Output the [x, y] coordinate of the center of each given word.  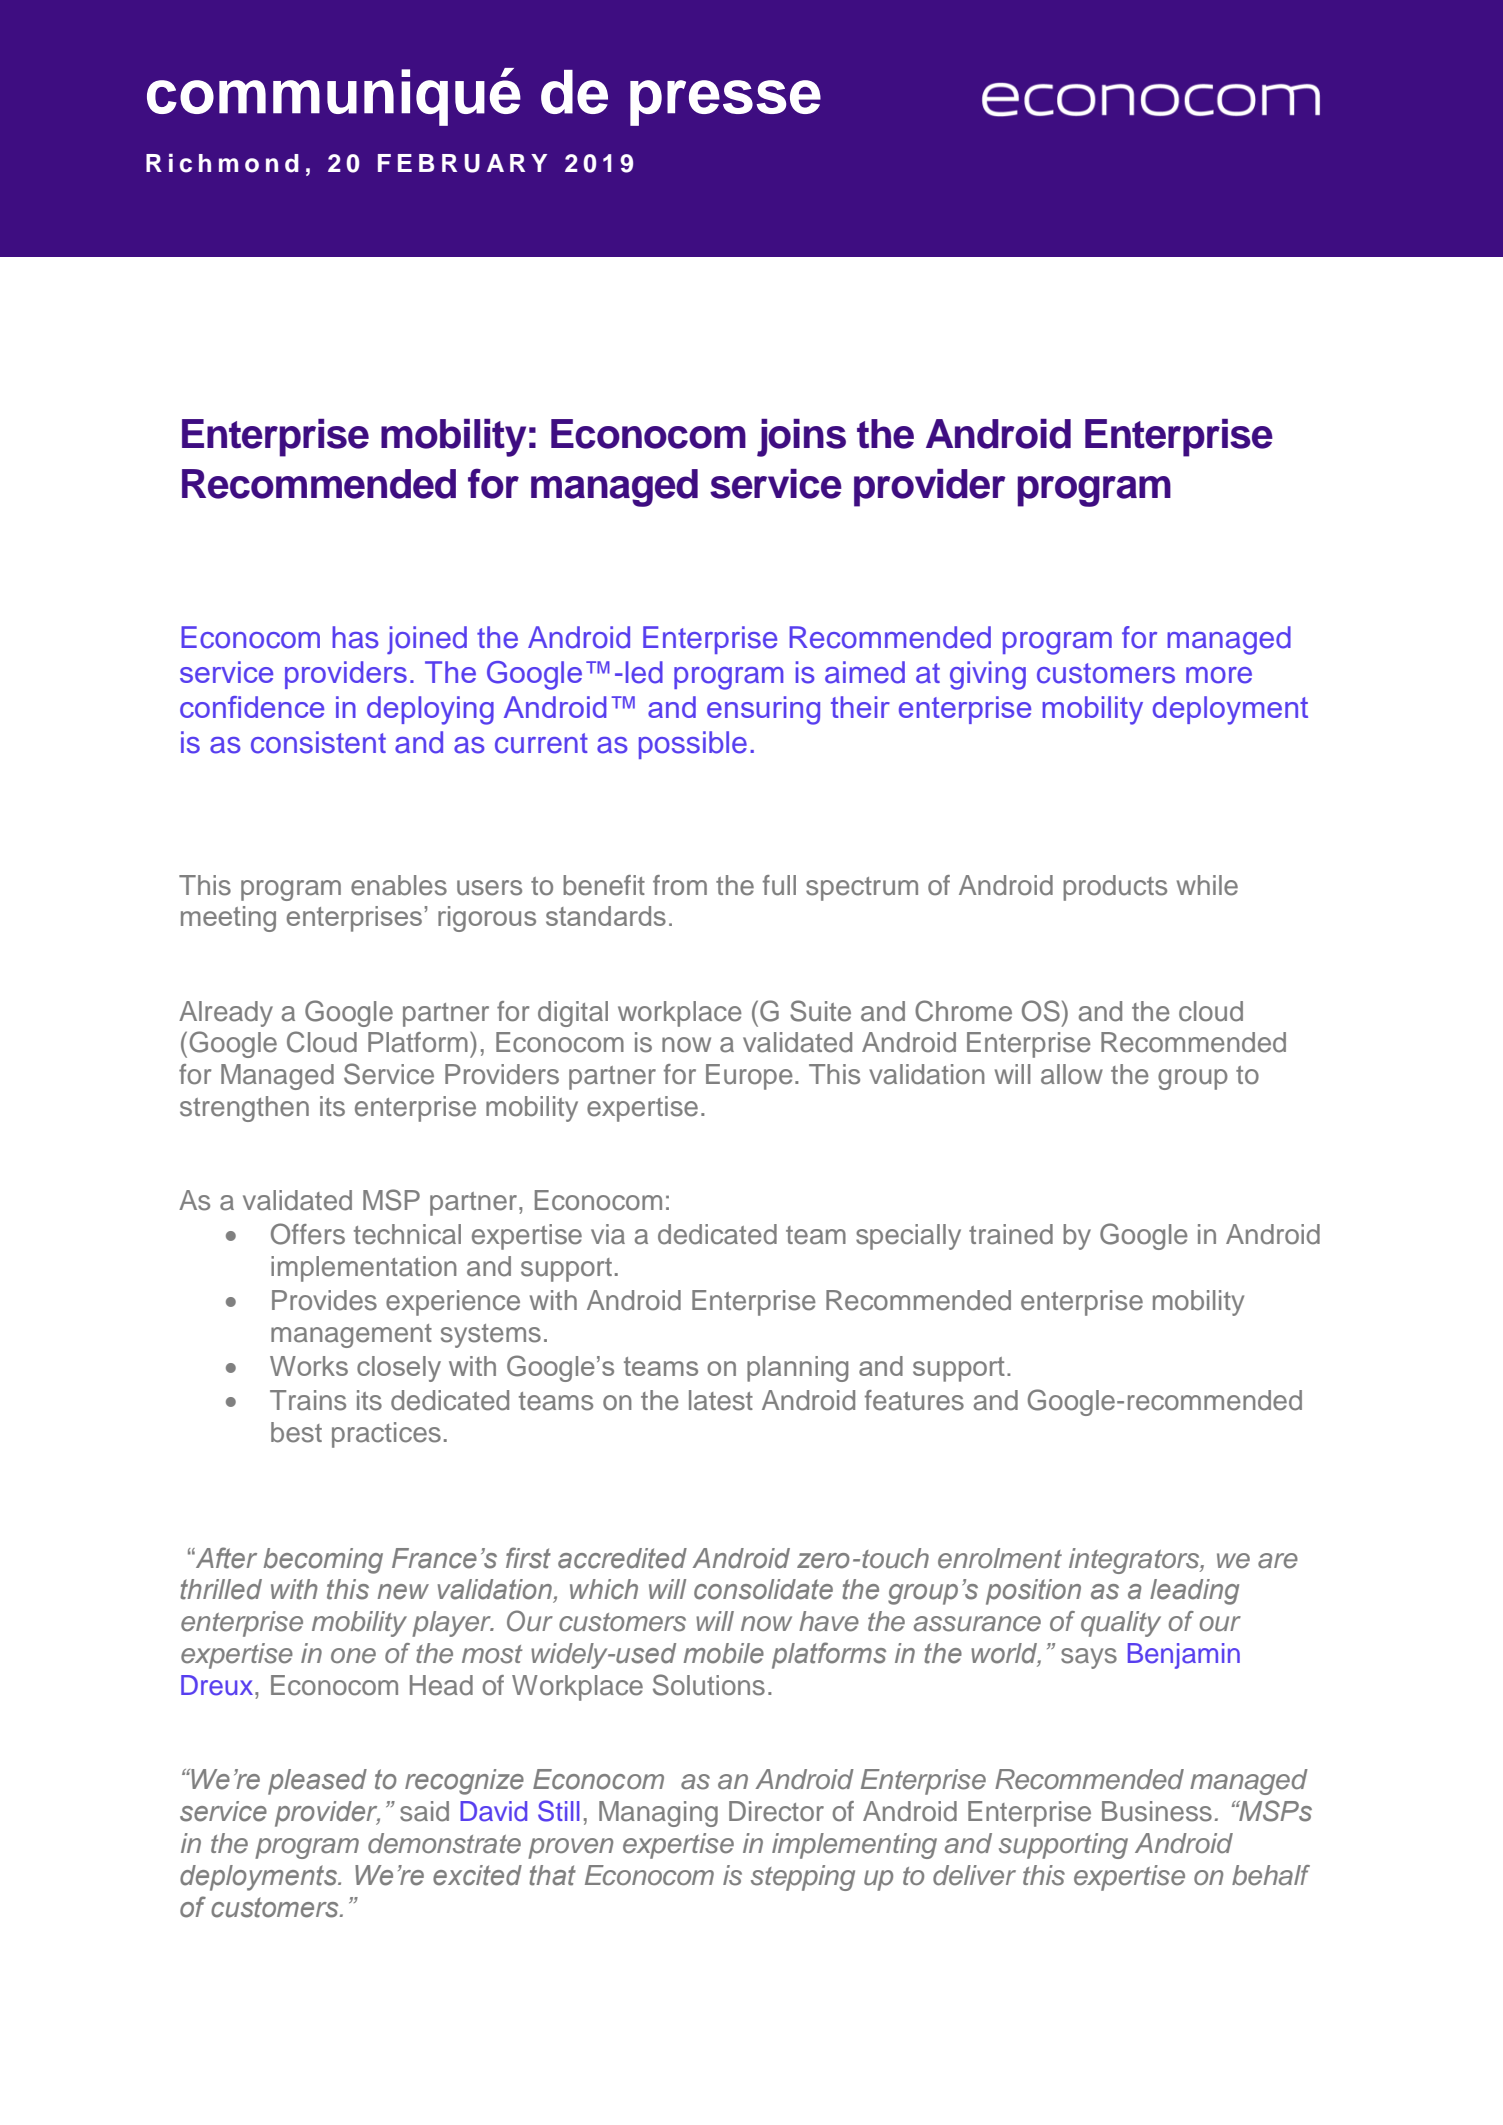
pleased [317, 1782]
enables [399, 885]
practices [386, 1435]
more [1219, 675]
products [1115, 888]
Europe [749, 1077]
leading [1194, 1592]
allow [1072, 1074]
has [355, 637]
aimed [865, 672]
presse [725, 103]
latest [721, 1400]
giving [988, 675]
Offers [308, 1234]
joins [801, 438]
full [779, 885]
